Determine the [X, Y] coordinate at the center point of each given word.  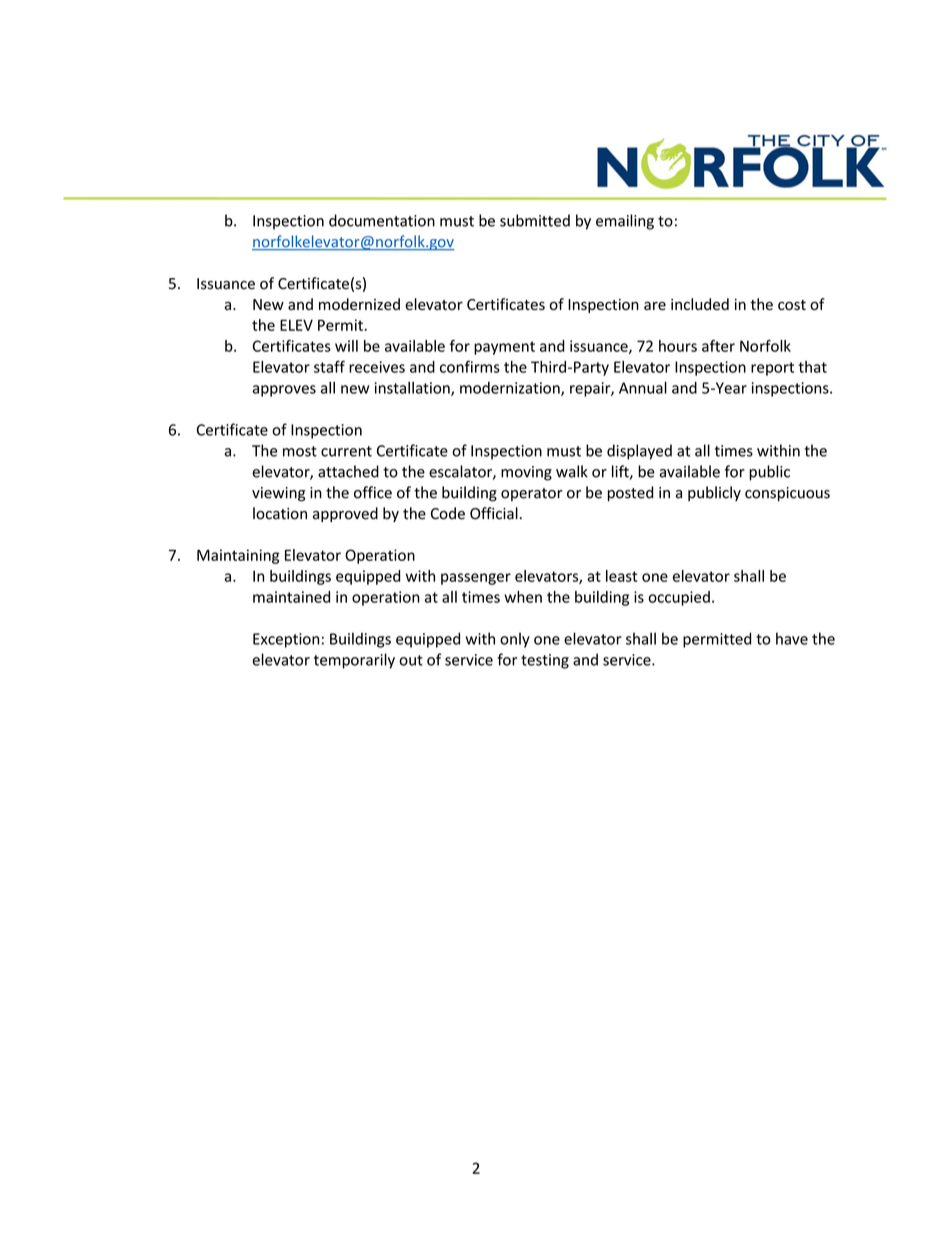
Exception [286, 640]
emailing [625, 222]
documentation [382, 220]
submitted [535, 220]
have [792, 638]
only [515, 640]
